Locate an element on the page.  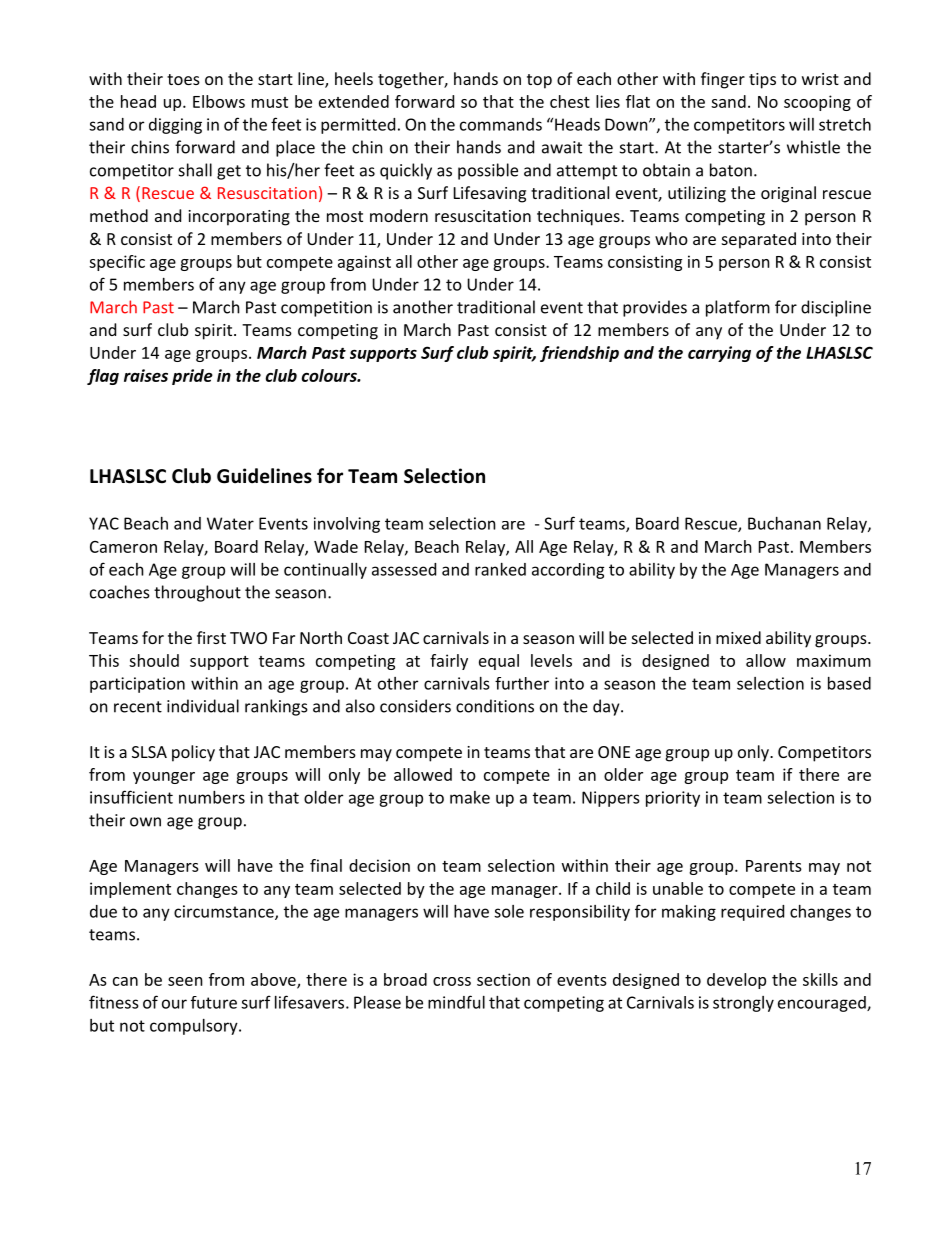
younger is located at coordinates (164, 778).
